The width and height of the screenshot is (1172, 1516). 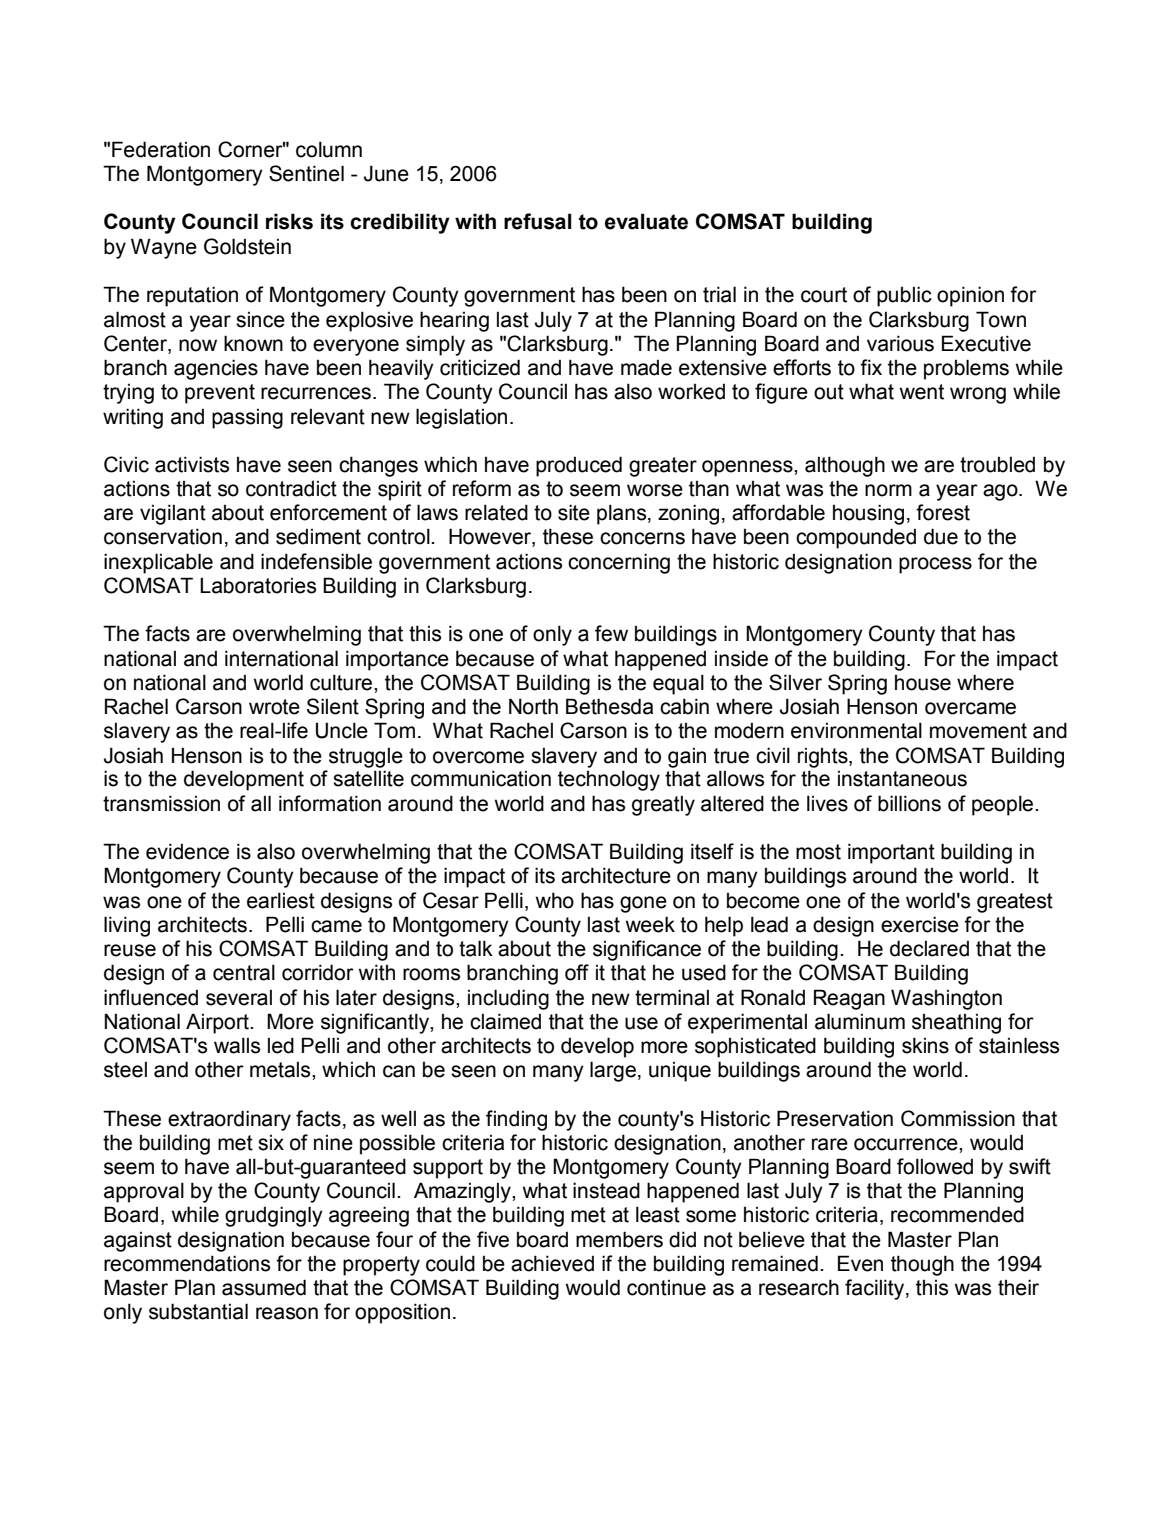 I want to click on Sentinel, so click(x=306, y=173).
